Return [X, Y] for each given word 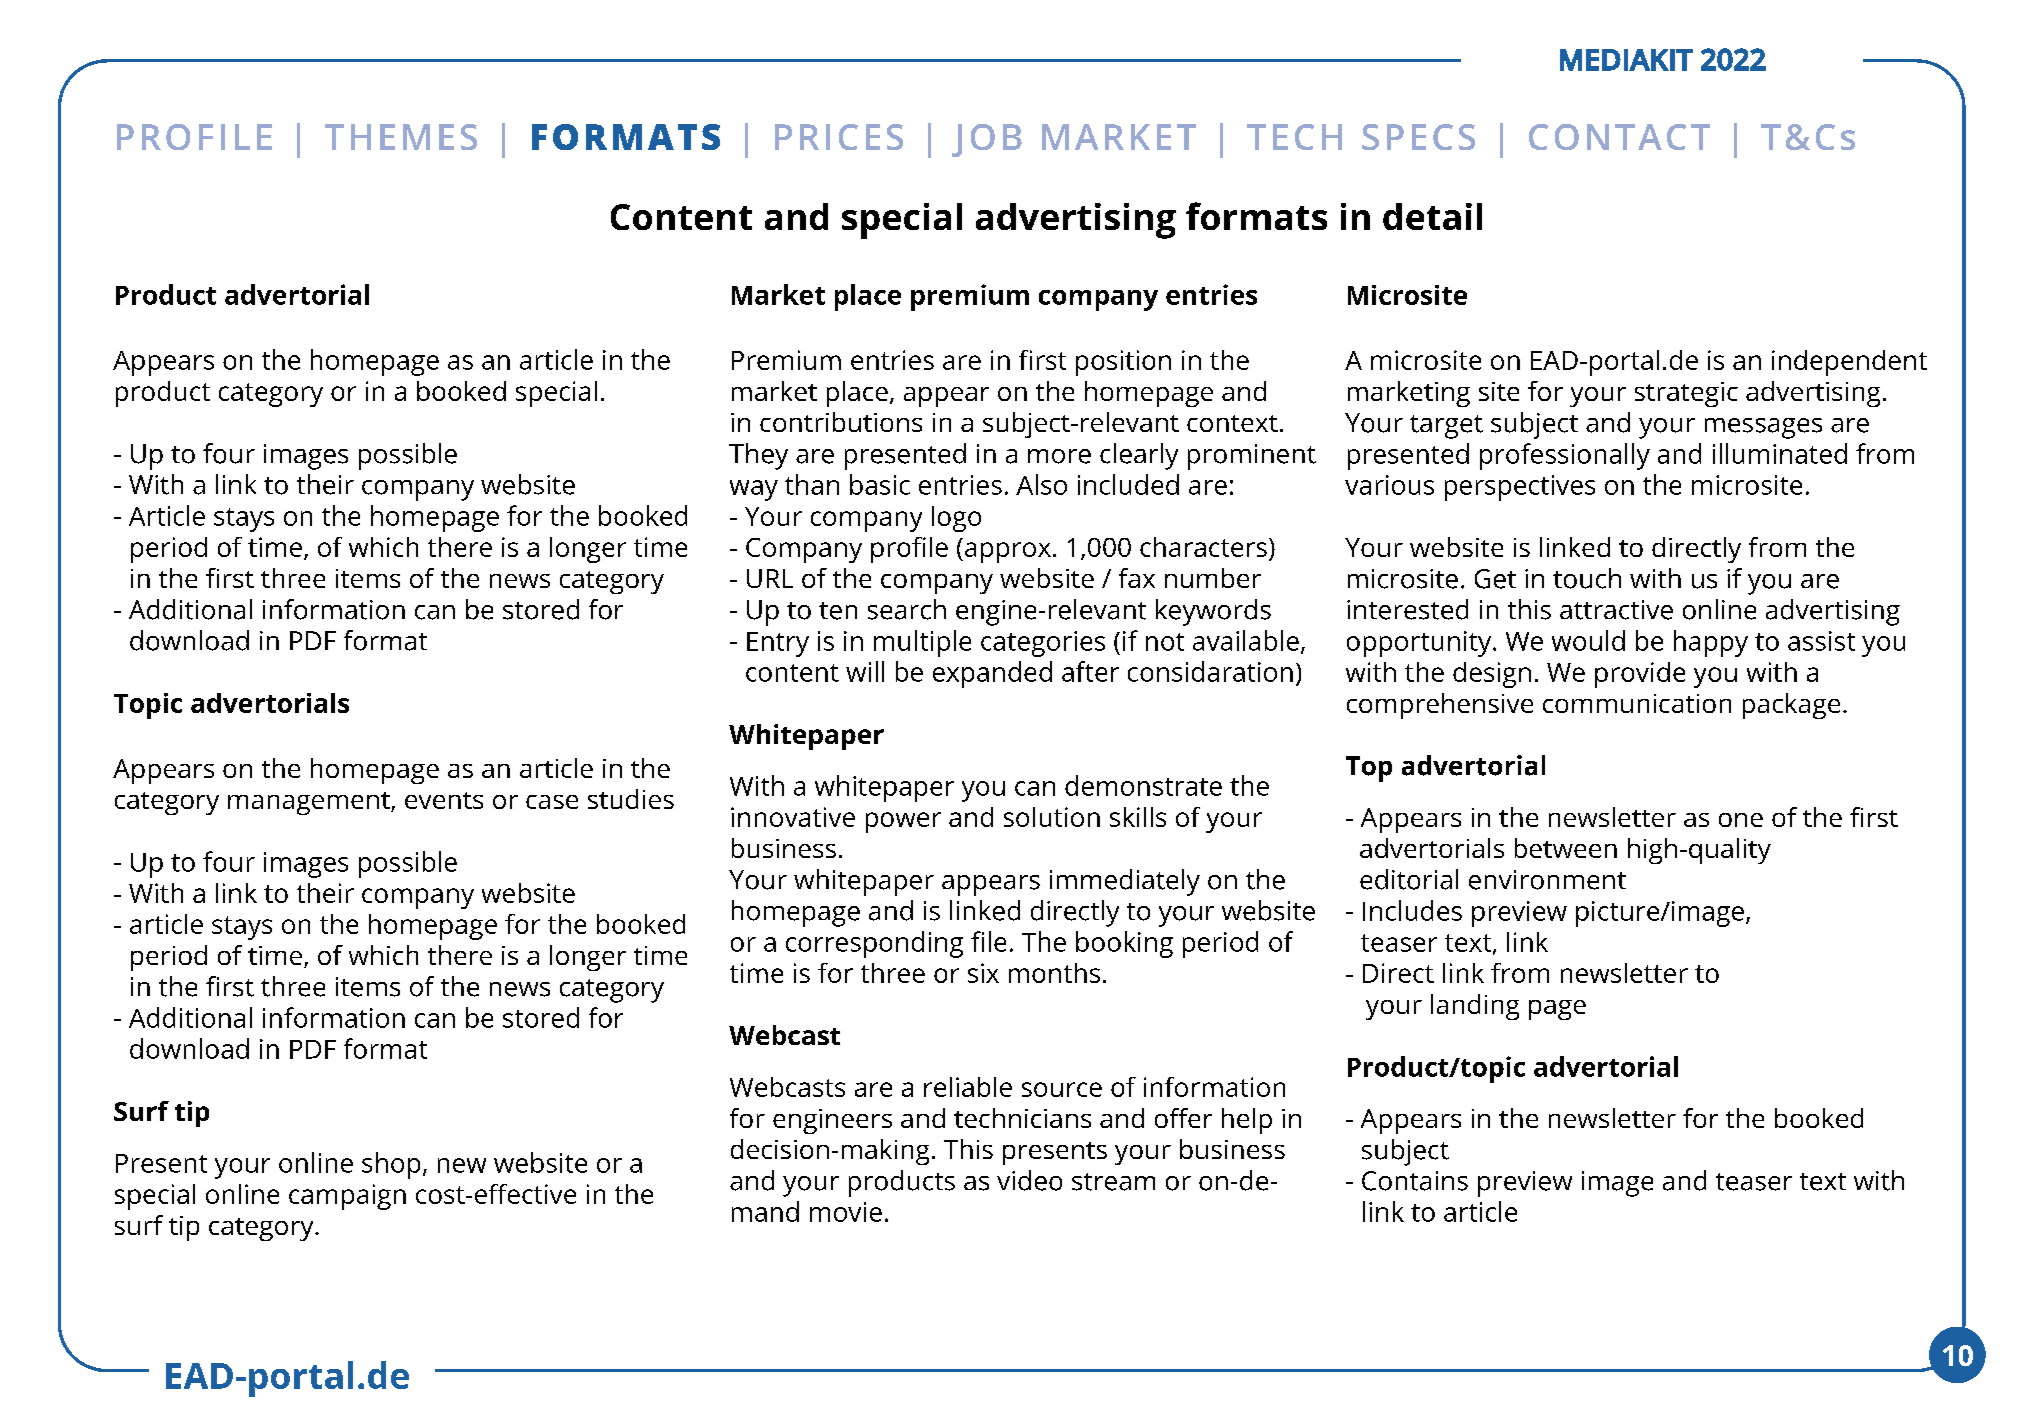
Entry [778, 644]
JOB [987, 140]
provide [1640, 675]
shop [391, 1165]
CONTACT [1619, 137]
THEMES [401, 137]
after [1090, 671]
